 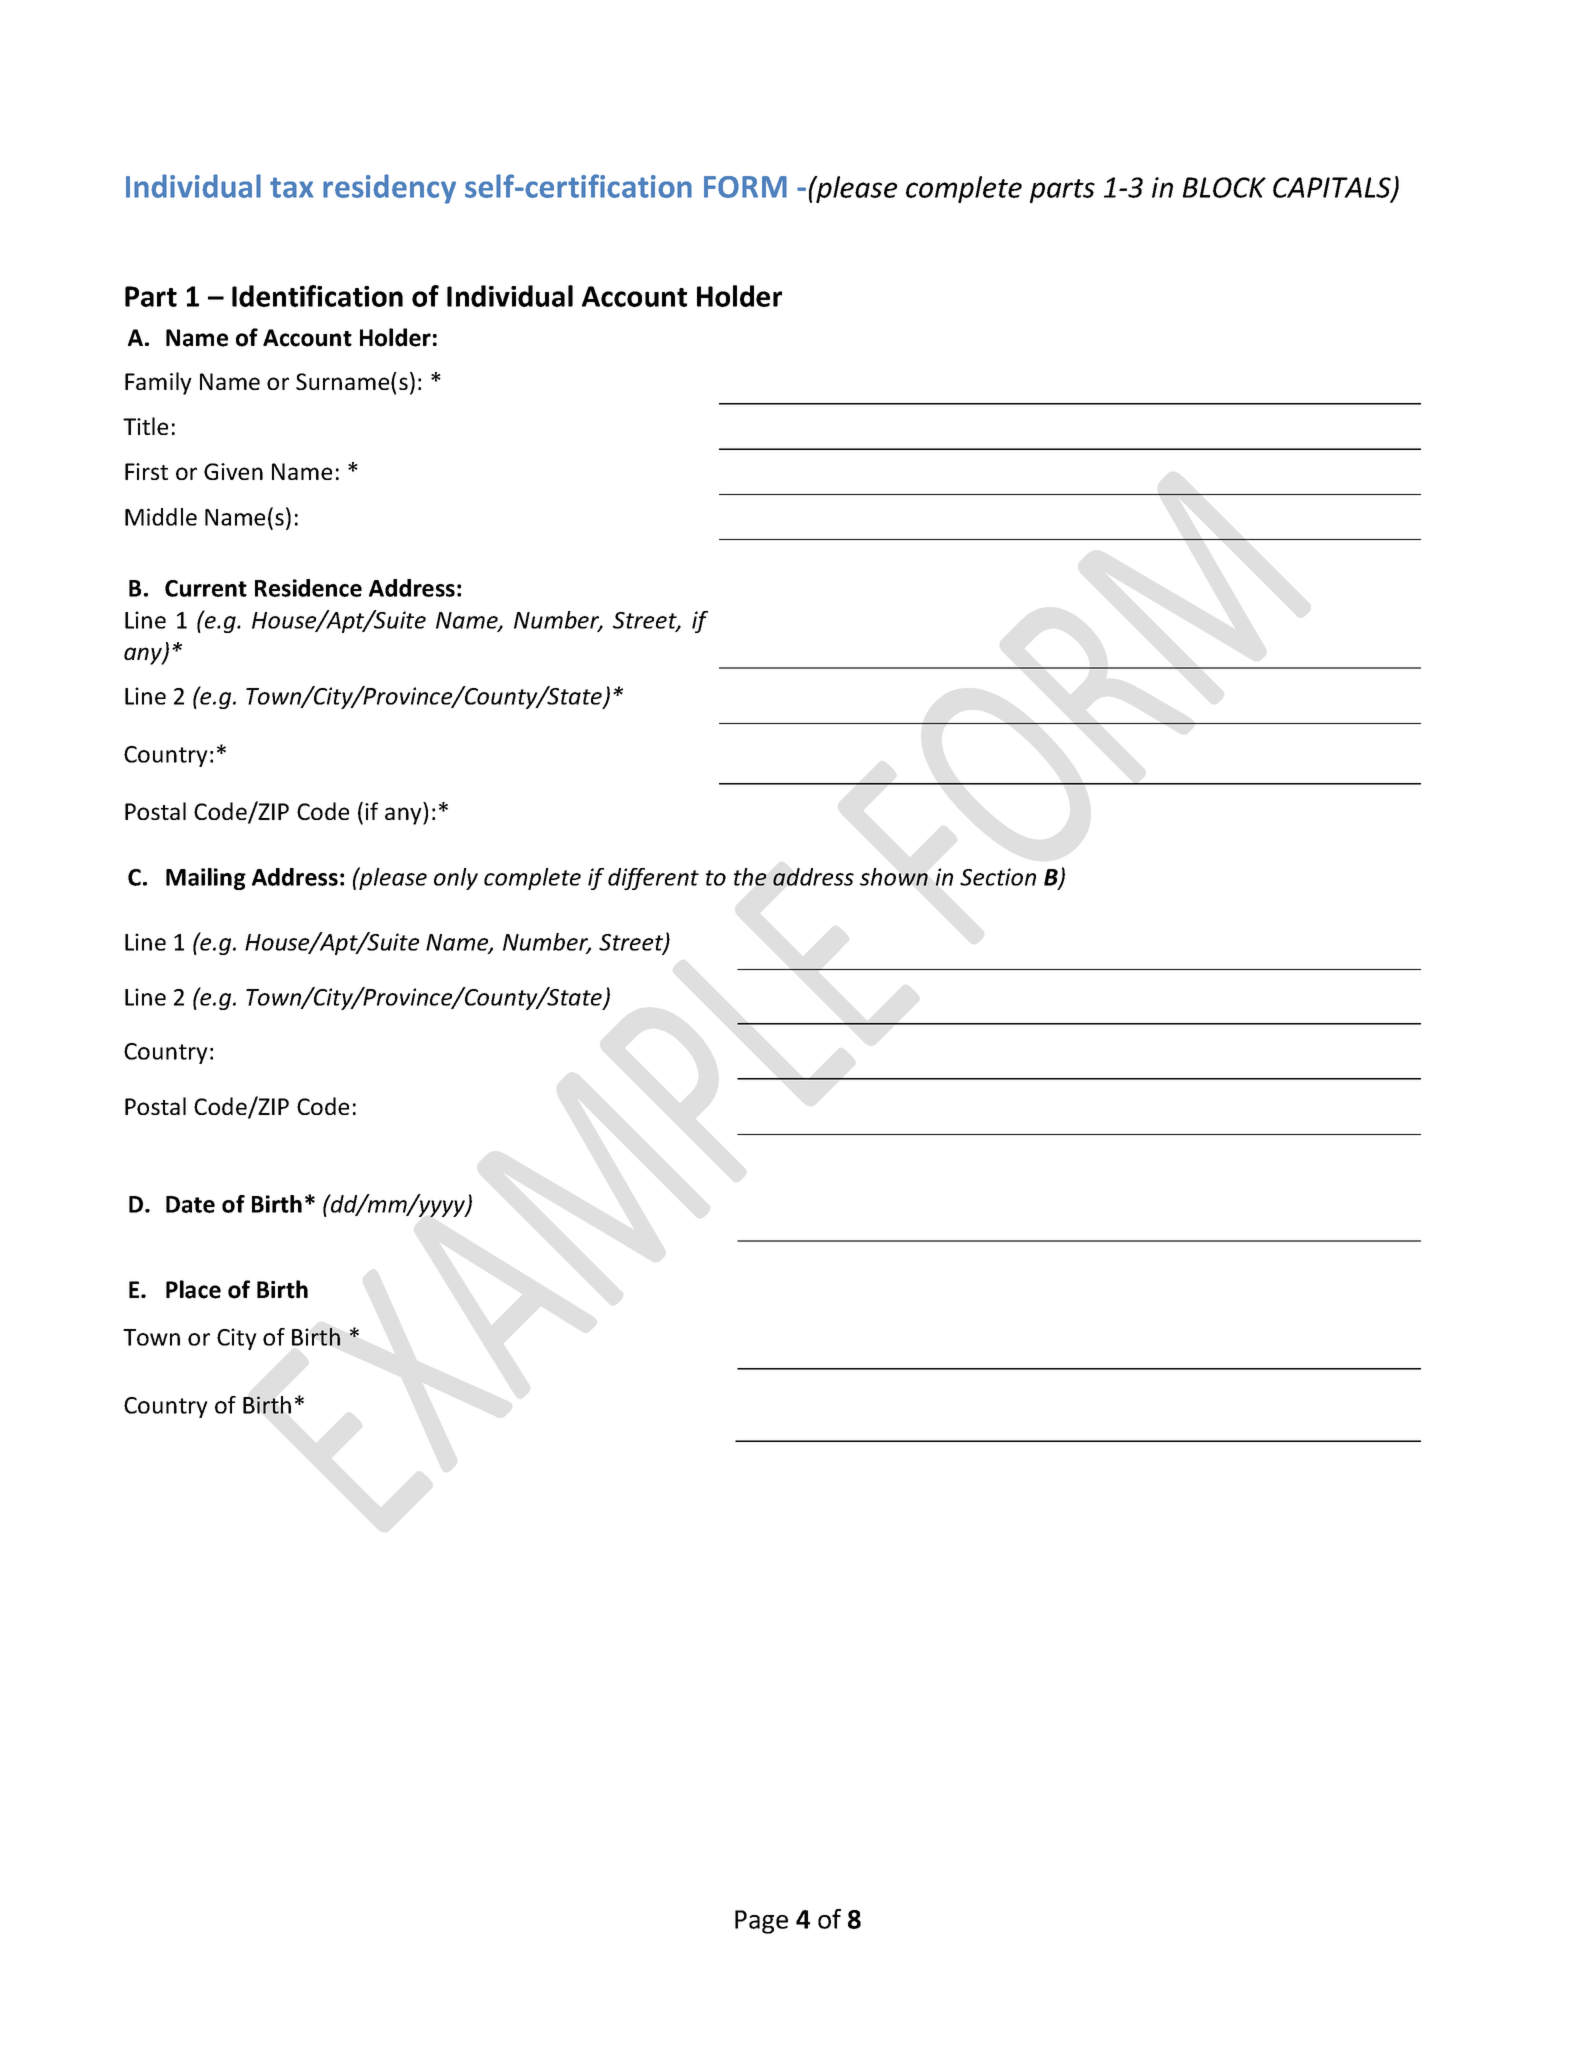 I want to click on Page, so click(x=761, y=1922).
